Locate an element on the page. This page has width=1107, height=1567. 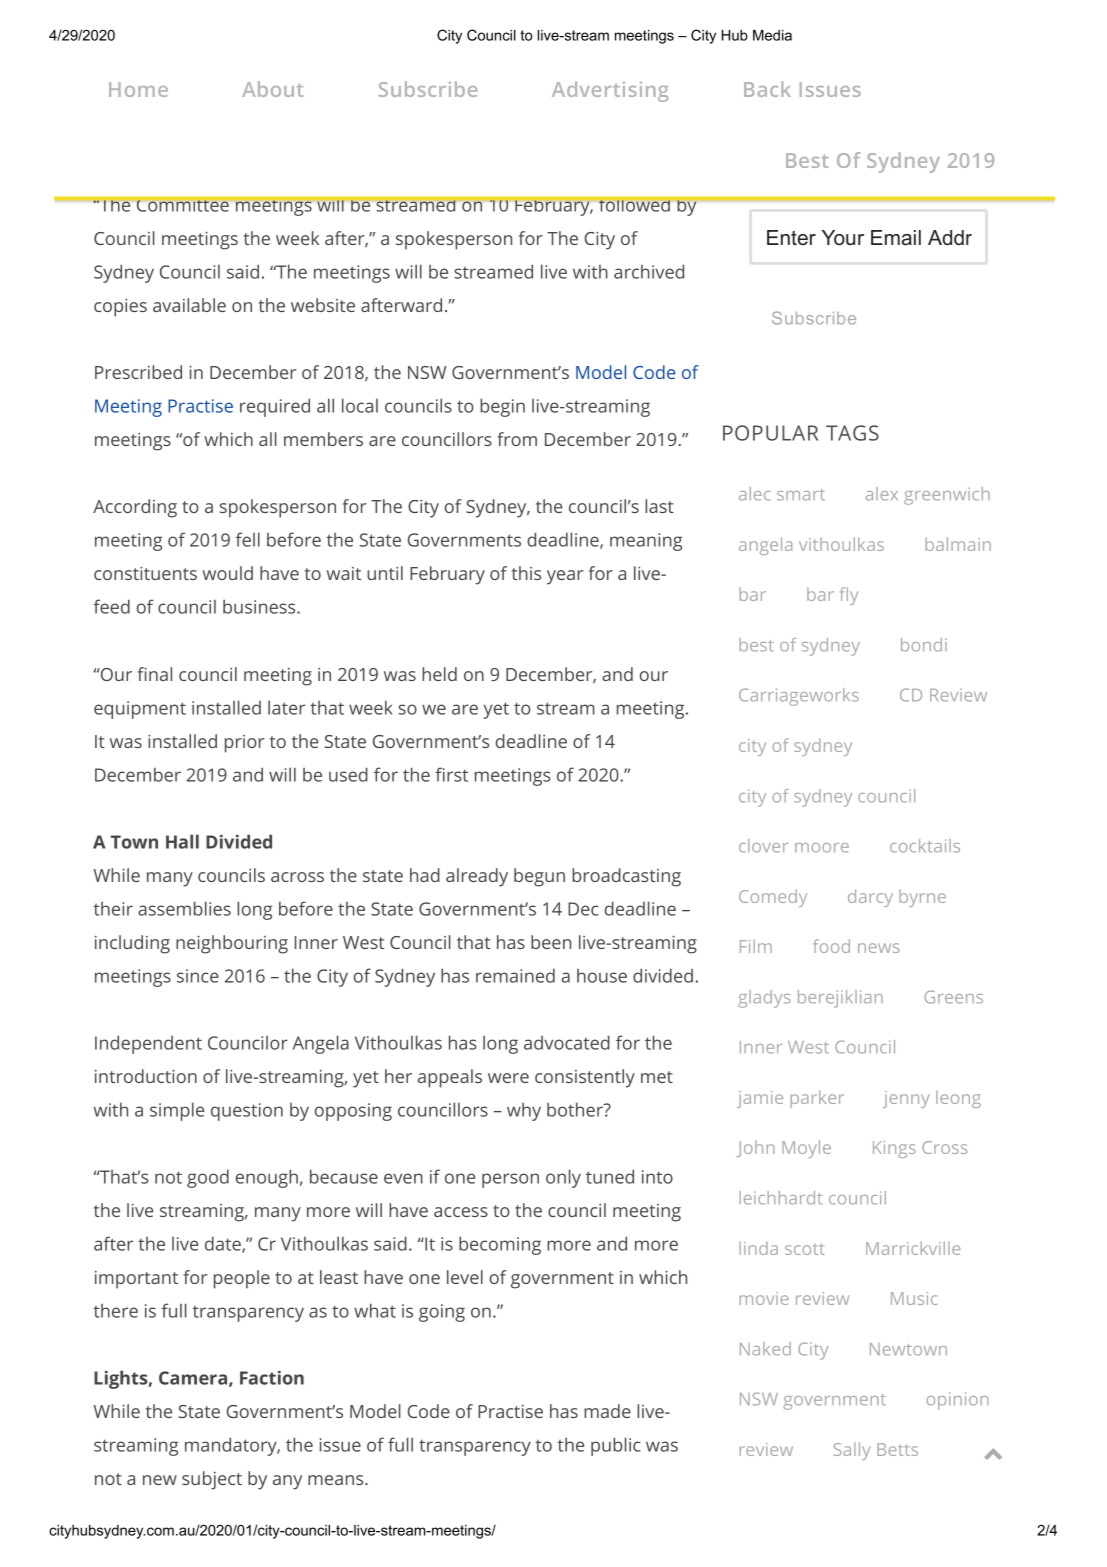
About is located at coordinates (272, 89).
